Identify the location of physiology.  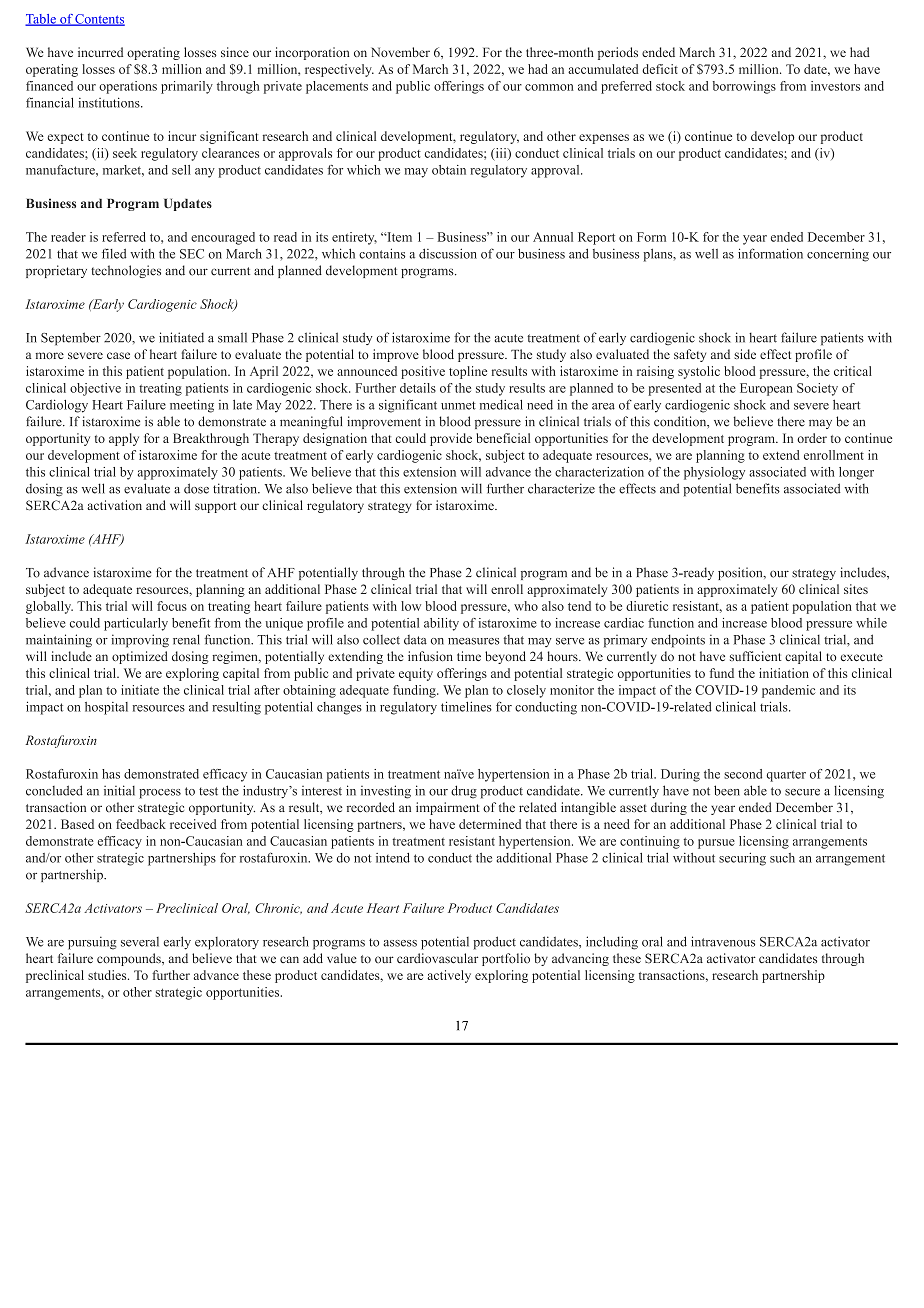
(714, 473).
